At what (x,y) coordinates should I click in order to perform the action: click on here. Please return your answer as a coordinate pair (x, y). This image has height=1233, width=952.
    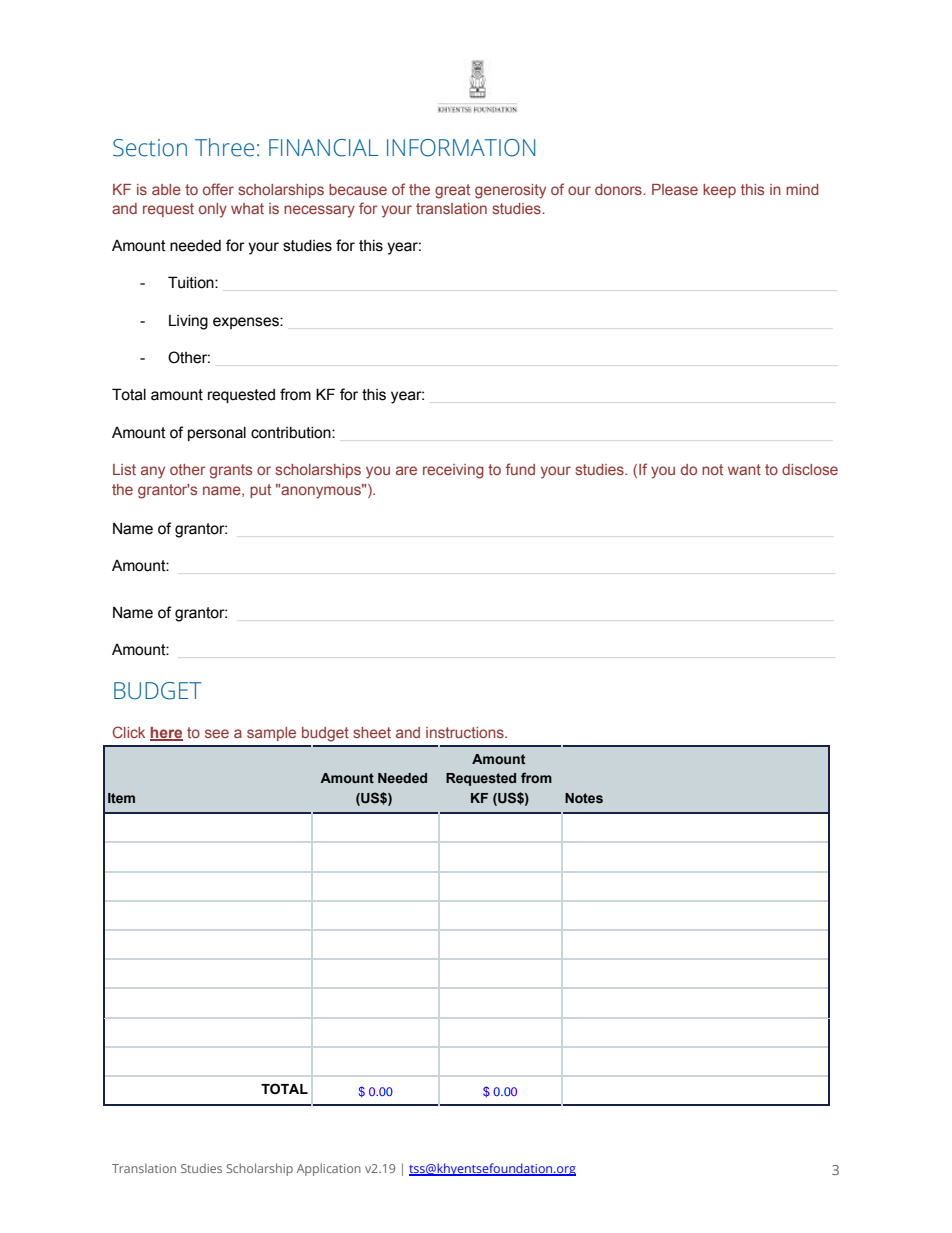
    Looking at the image, I should click on (166, 734).
